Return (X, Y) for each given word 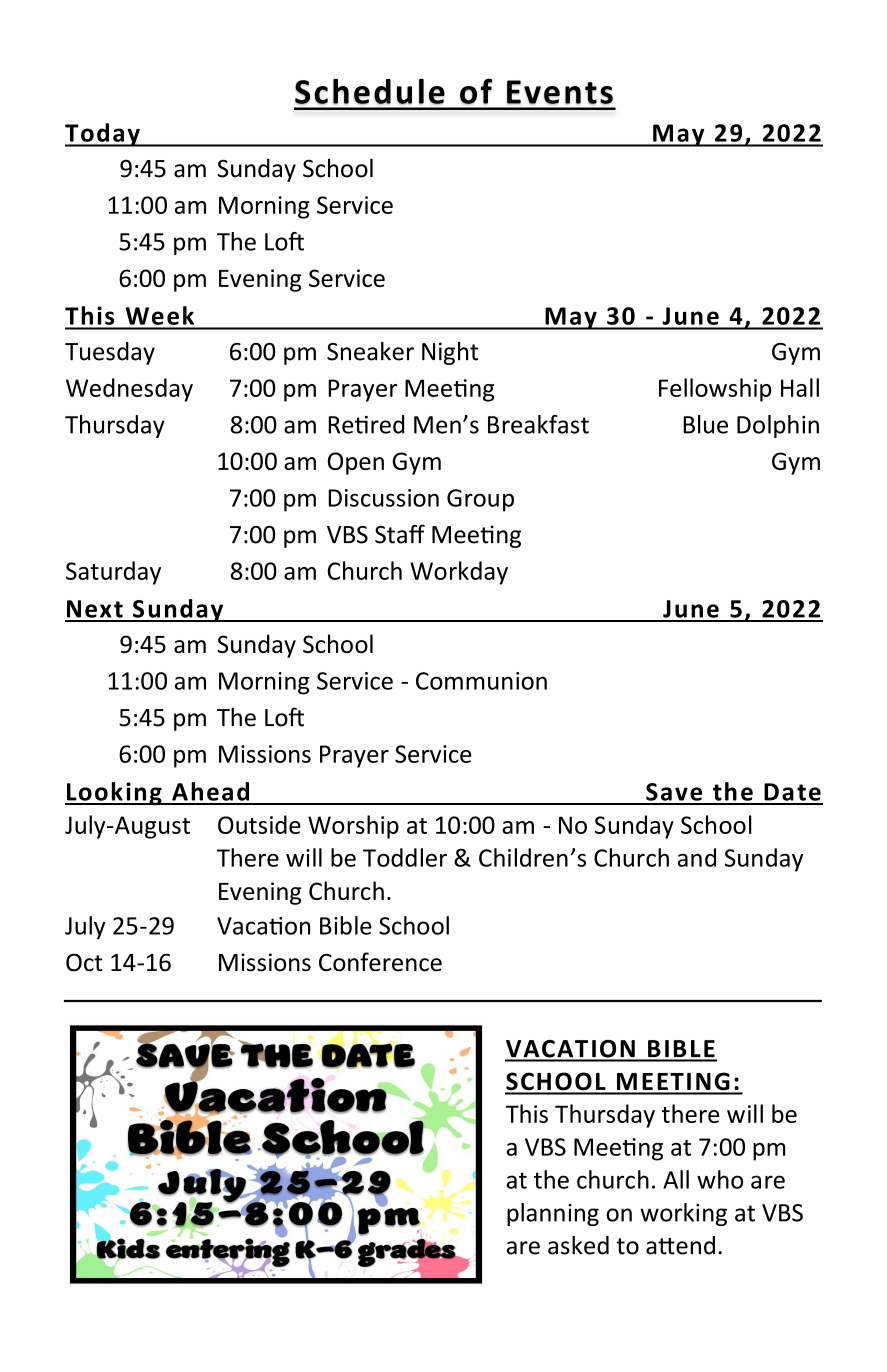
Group (480, 500)
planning (553, 1214)
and (696, 857)
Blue (705, 424)
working (683, 1214)
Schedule (370, 92)
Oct (84, 962)
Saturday (113, 573)
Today (103, 135)
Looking (114, 793)
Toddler (405, 857)
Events (560, 92)
